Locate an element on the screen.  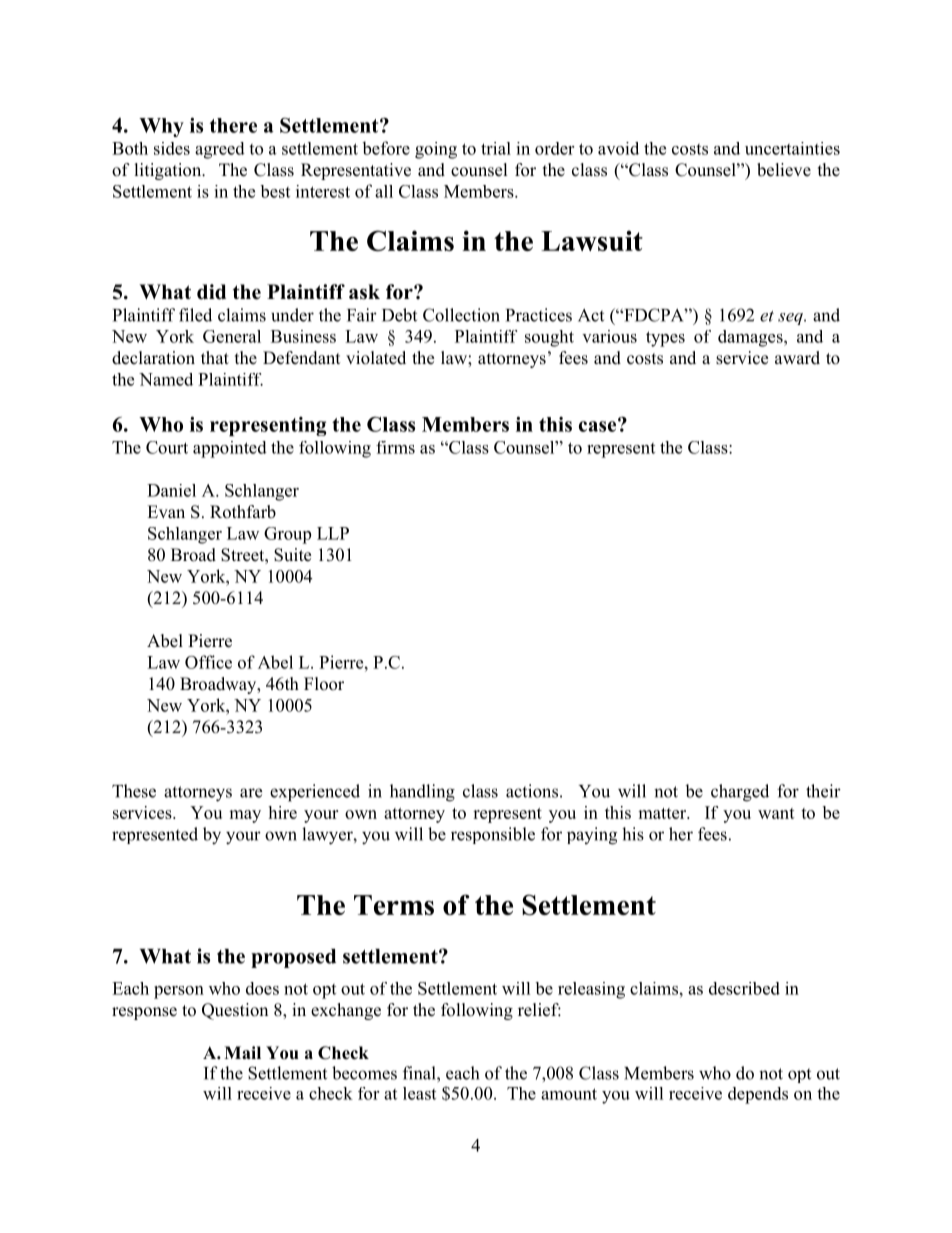
firms is located at coordinates (395, 447).
